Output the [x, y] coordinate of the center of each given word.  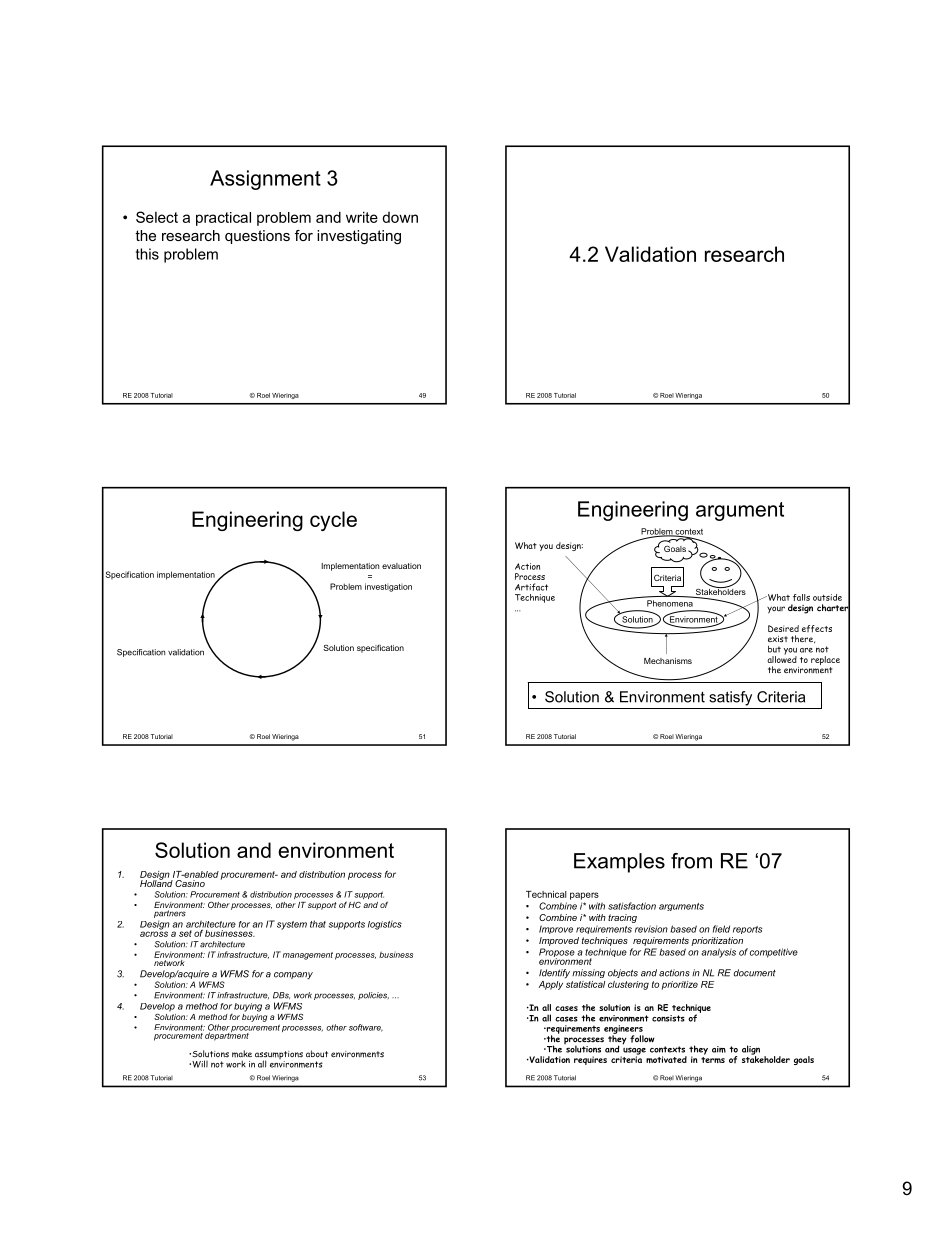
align [751, 1051]
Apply [551, 985]
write [362, 217]
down [400, 217]
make [242, 1054]
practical [223, 219]
